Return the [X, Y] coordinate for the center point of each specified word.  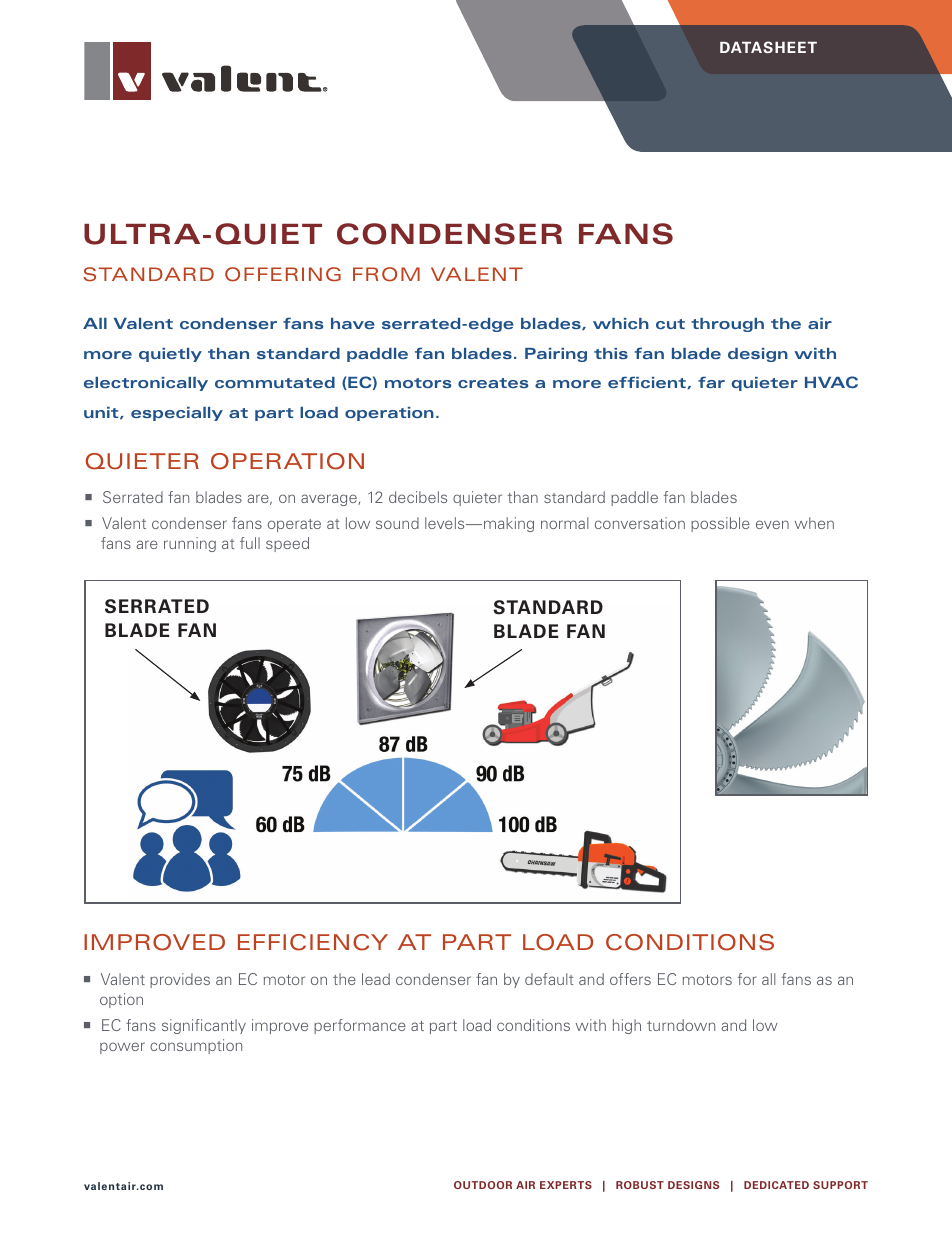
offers [630, 979]
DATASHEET [768, 47]
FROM [386, 274]
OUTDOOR [483, 1185]
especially [177, 414]
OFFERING [283, 274]
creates [493, 383]
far [711, 382]
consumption [196, 1046]
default [549, 979]
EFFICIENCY [313, 942]
